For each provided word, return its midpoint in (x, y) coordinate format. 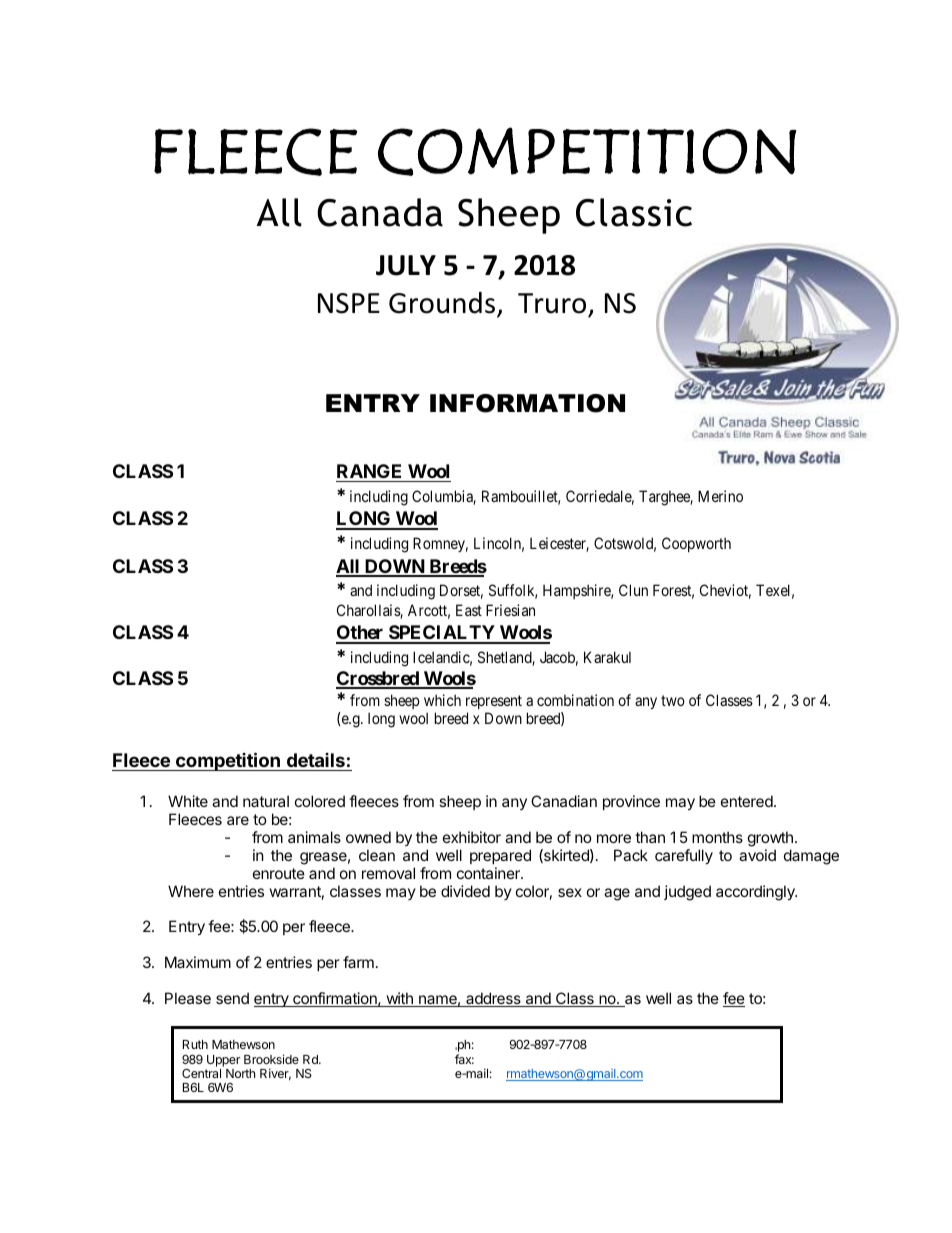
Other (361, 634)
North (240, 1073)
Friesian (510, 610)
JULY (406, 265)
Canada (380, 212)
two (673, 700)
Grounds (443, 304)
